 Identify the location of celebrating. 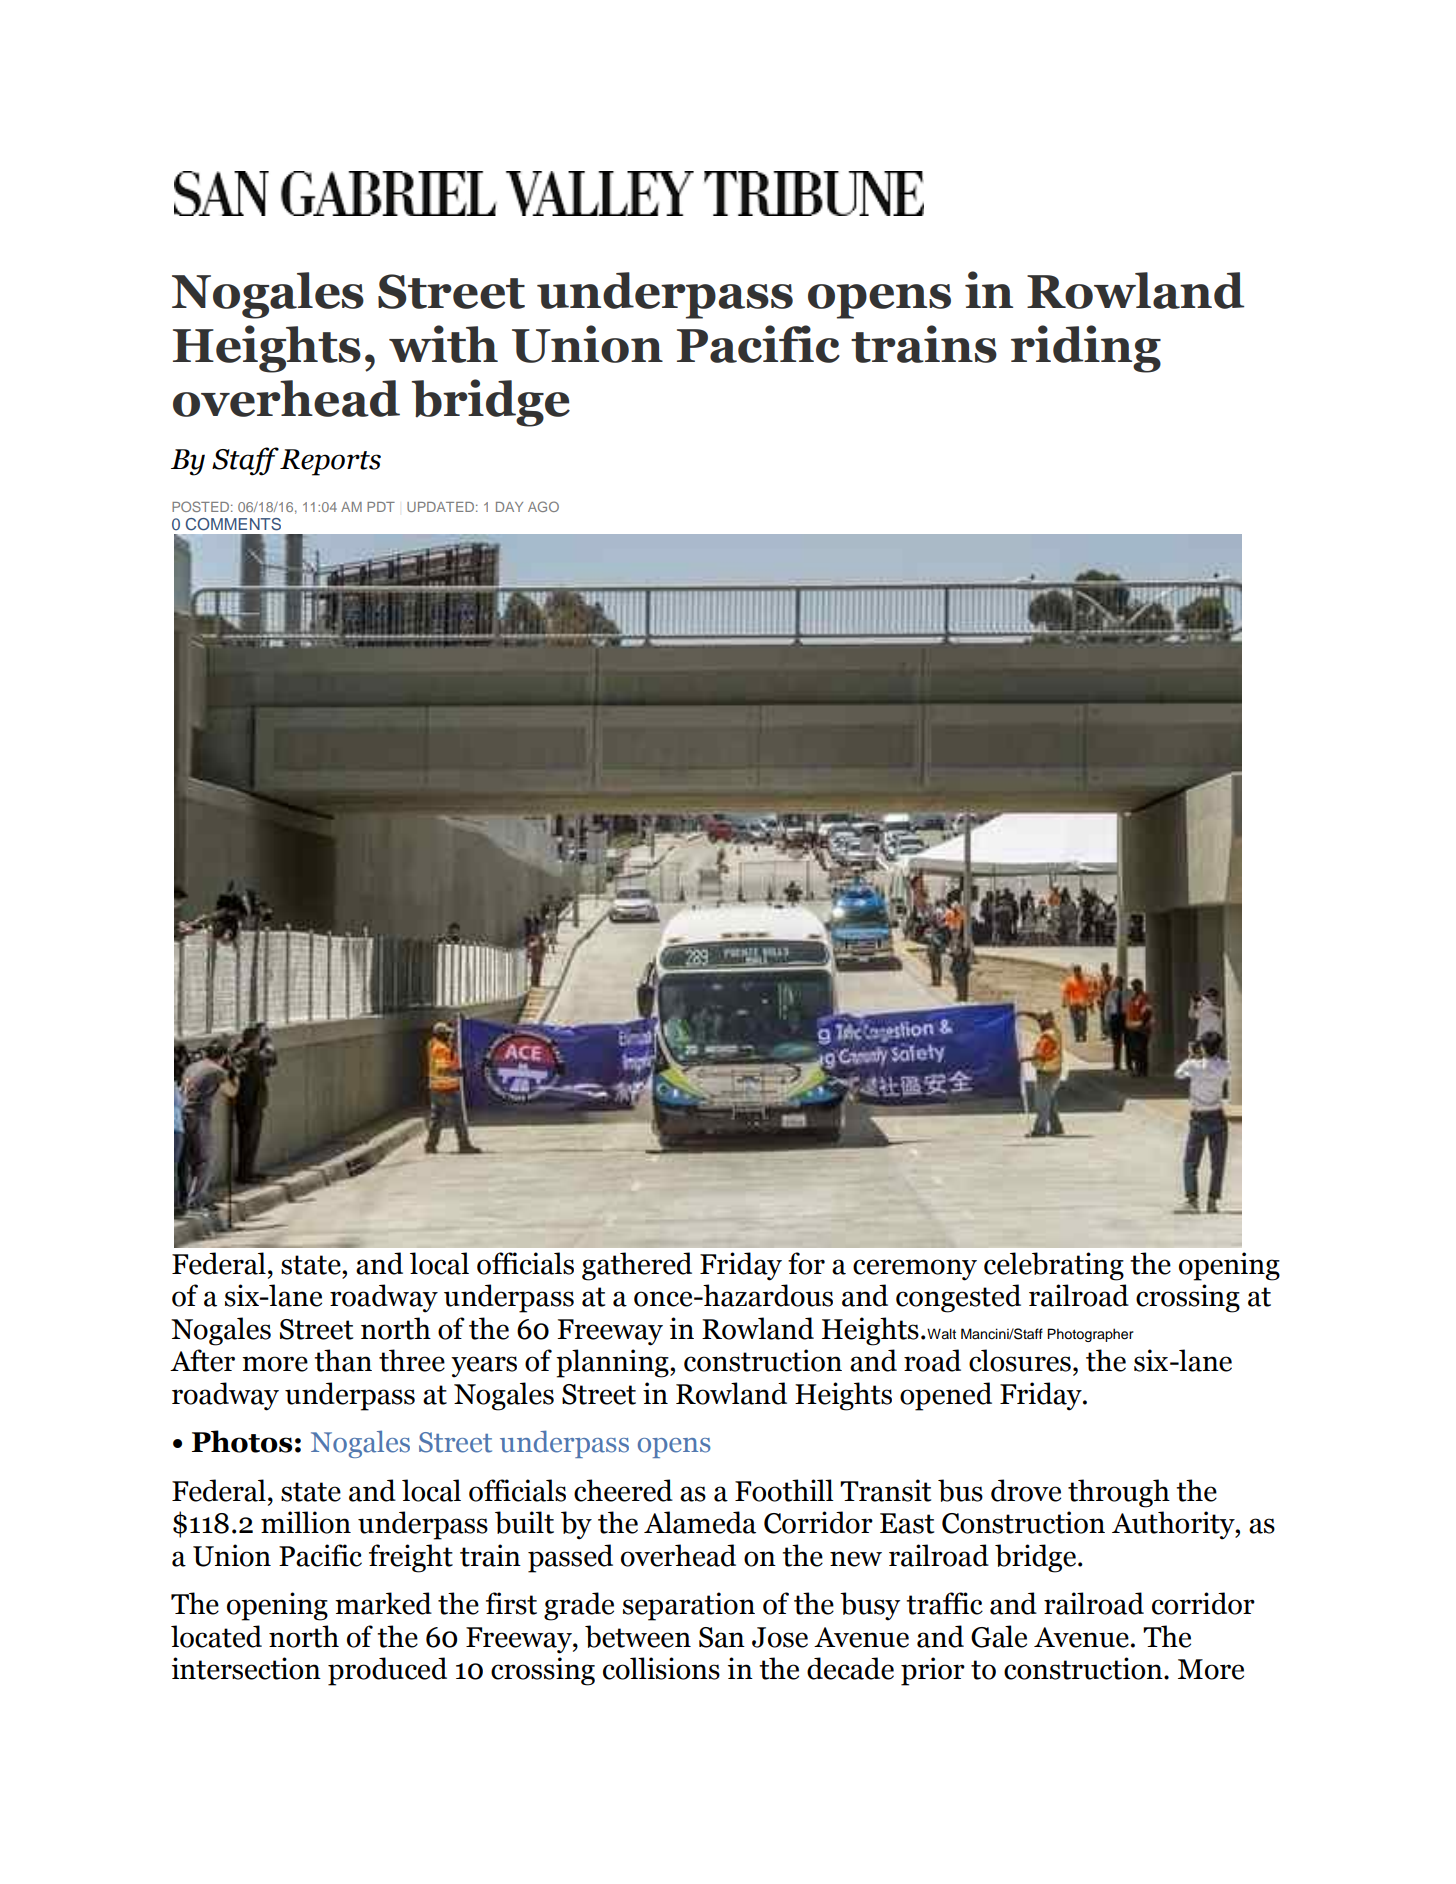
(1054, 1266).
